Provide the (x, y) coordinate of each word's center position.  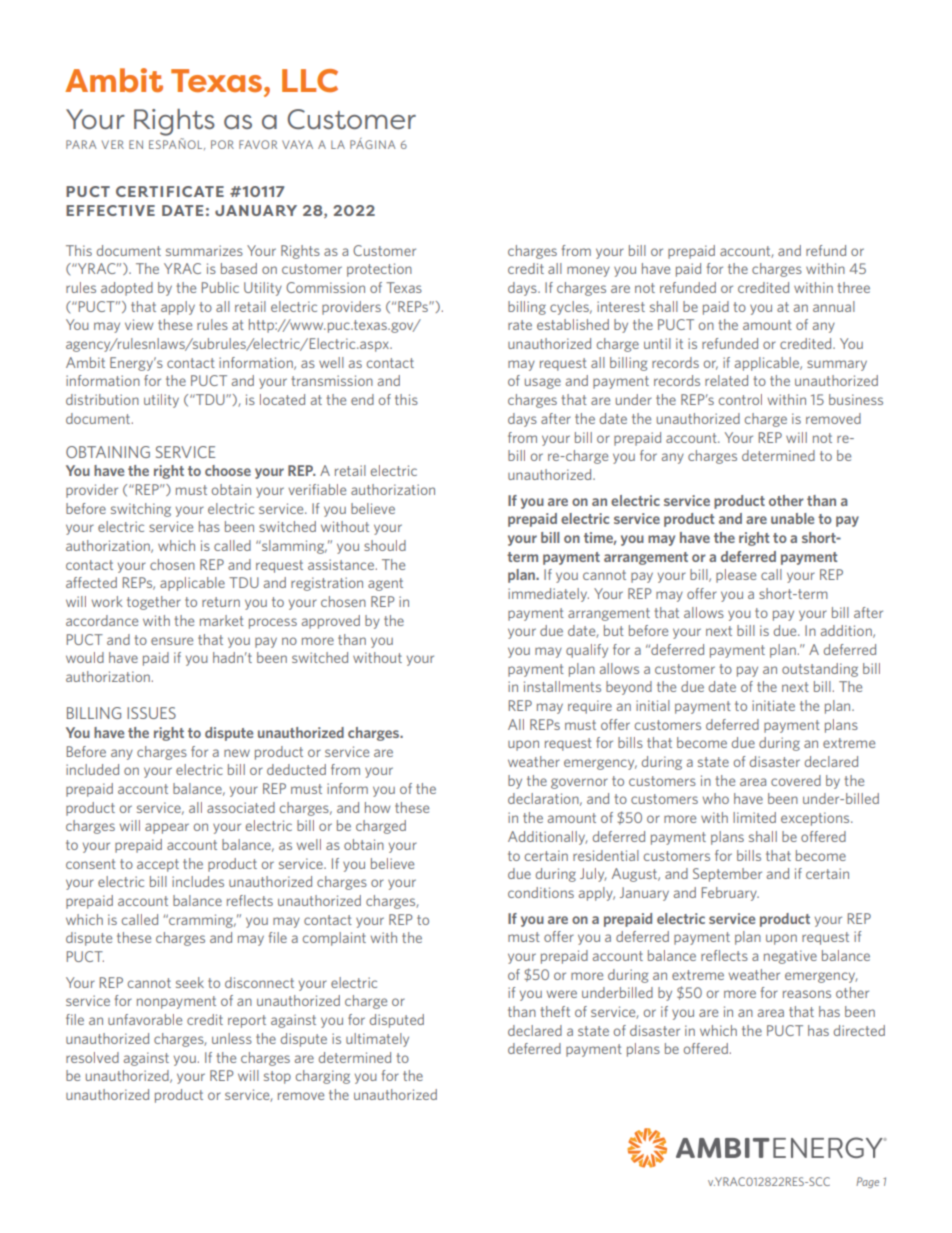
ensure (172, 641)
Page (867, 1182)
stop (277, 1077)
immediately (548, 595)
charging (323, 1077)
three (853, 287)
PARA (81, 144)
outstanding (820, 670)
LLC (310, 80)
